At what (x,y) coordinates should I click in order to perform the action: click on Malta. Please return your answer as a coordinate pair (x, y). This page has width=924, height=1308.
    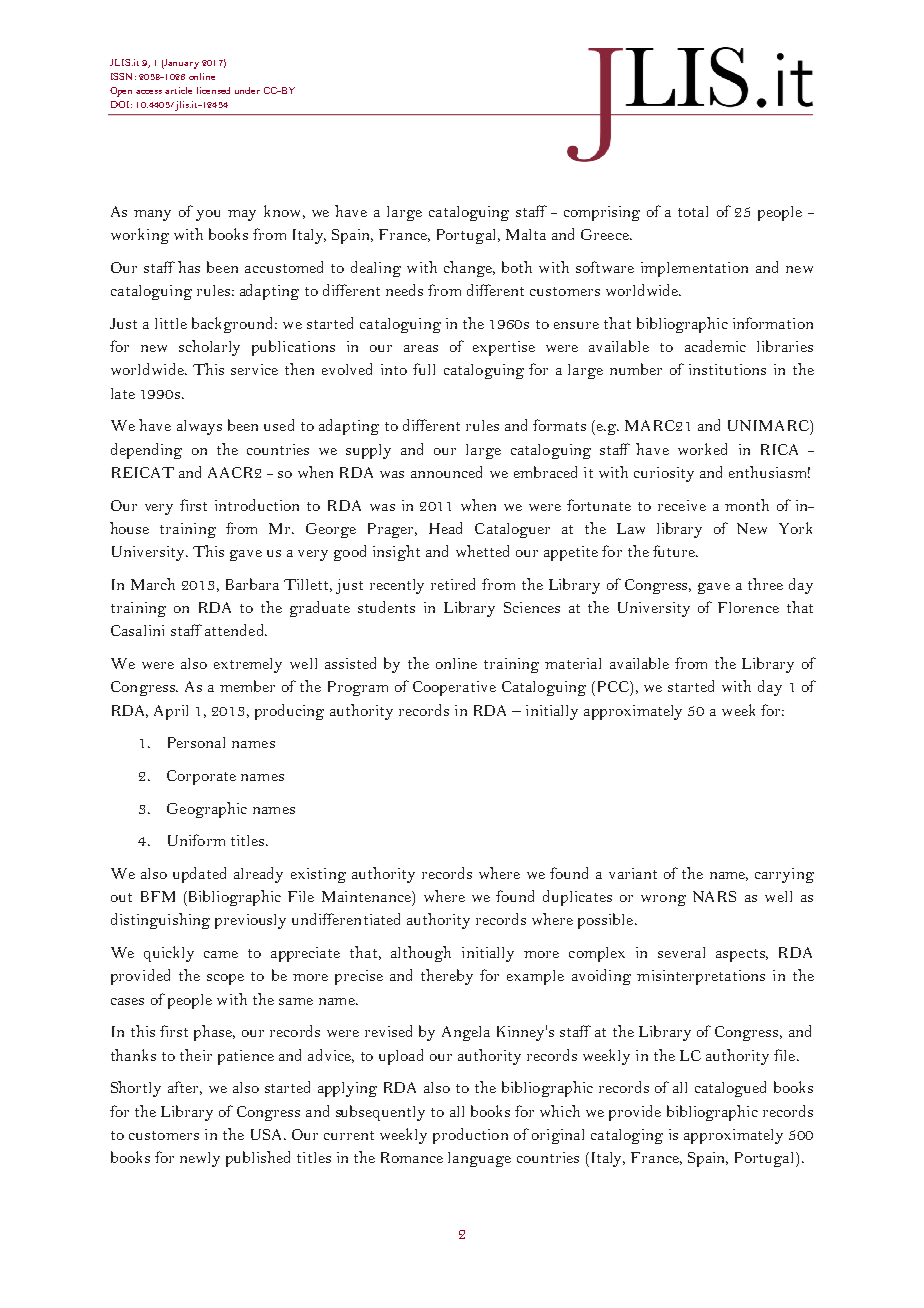
    Looking at the image, I should click on (526, 234).
